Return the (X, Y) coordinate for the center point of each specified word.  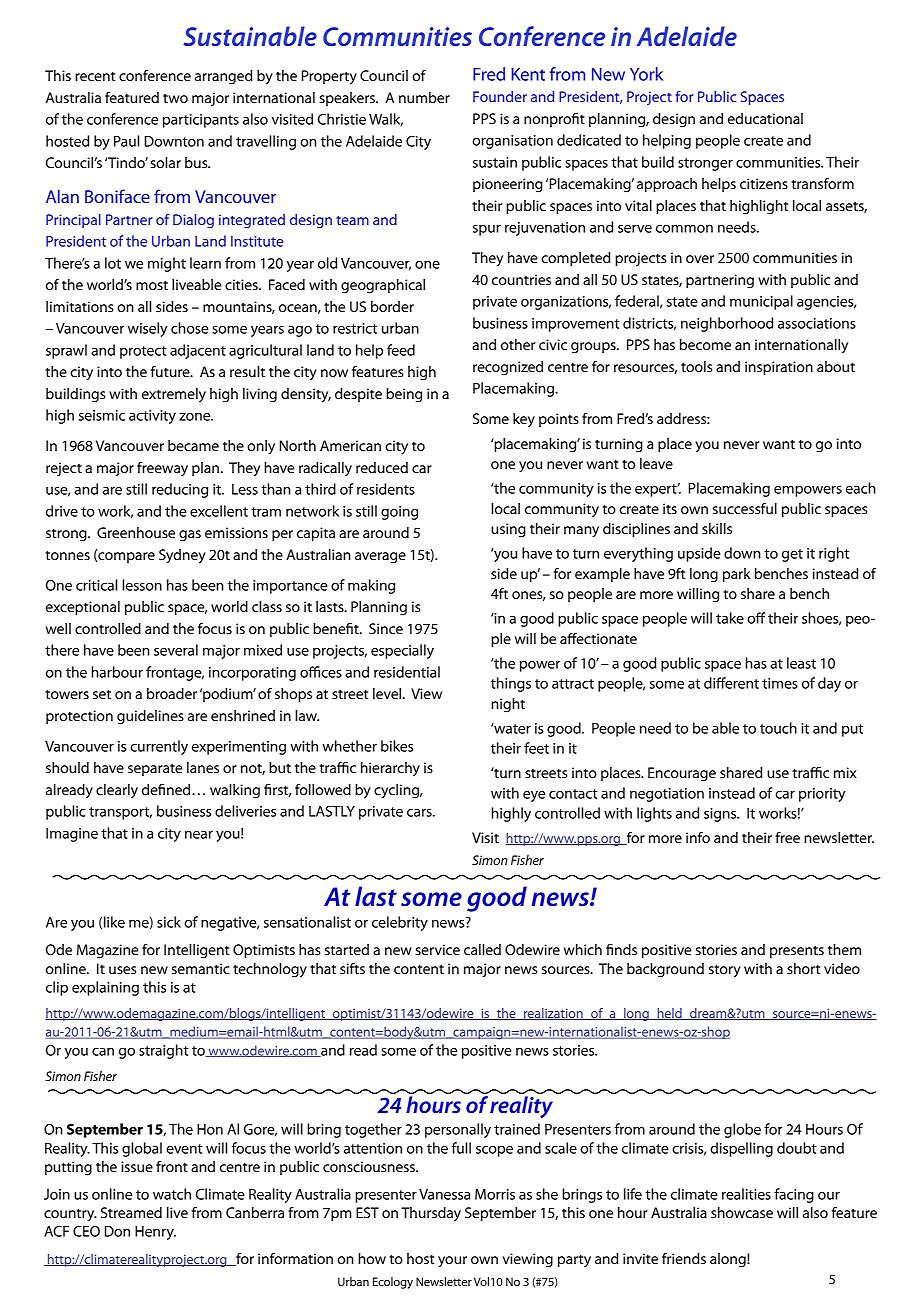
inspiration (779, 368)
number (424, 97)
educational (765, 118)
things (511, 684)
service (437, 949)
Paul (126, 141)
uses (122, 970)
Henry (155, 1233)
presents (797, 952)
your (452, 1262)
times (780, 683)
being (404, 395)
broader (172, 693)
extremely (174, 395)
